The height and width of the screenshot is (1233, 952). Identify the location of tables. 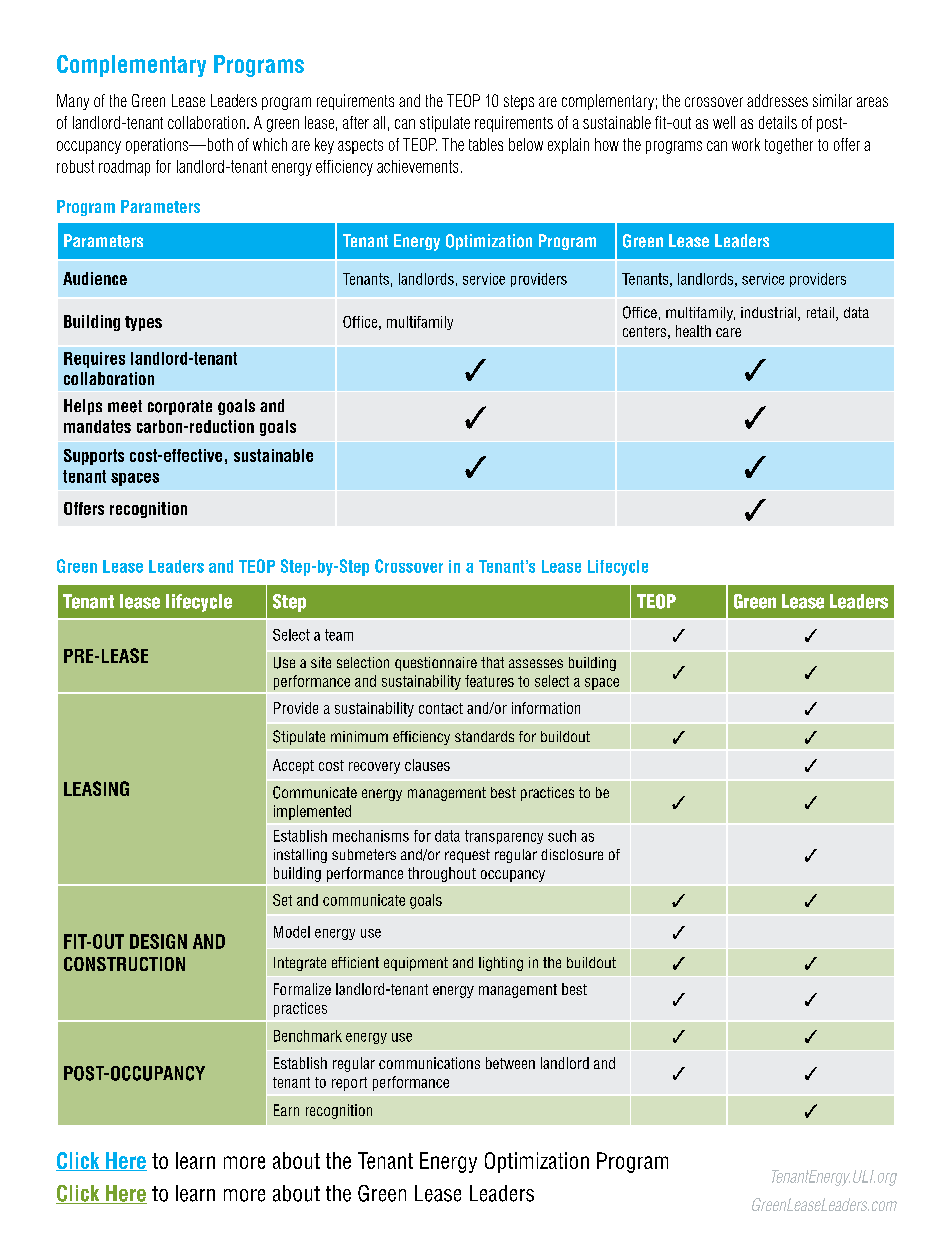
(486, 144).
